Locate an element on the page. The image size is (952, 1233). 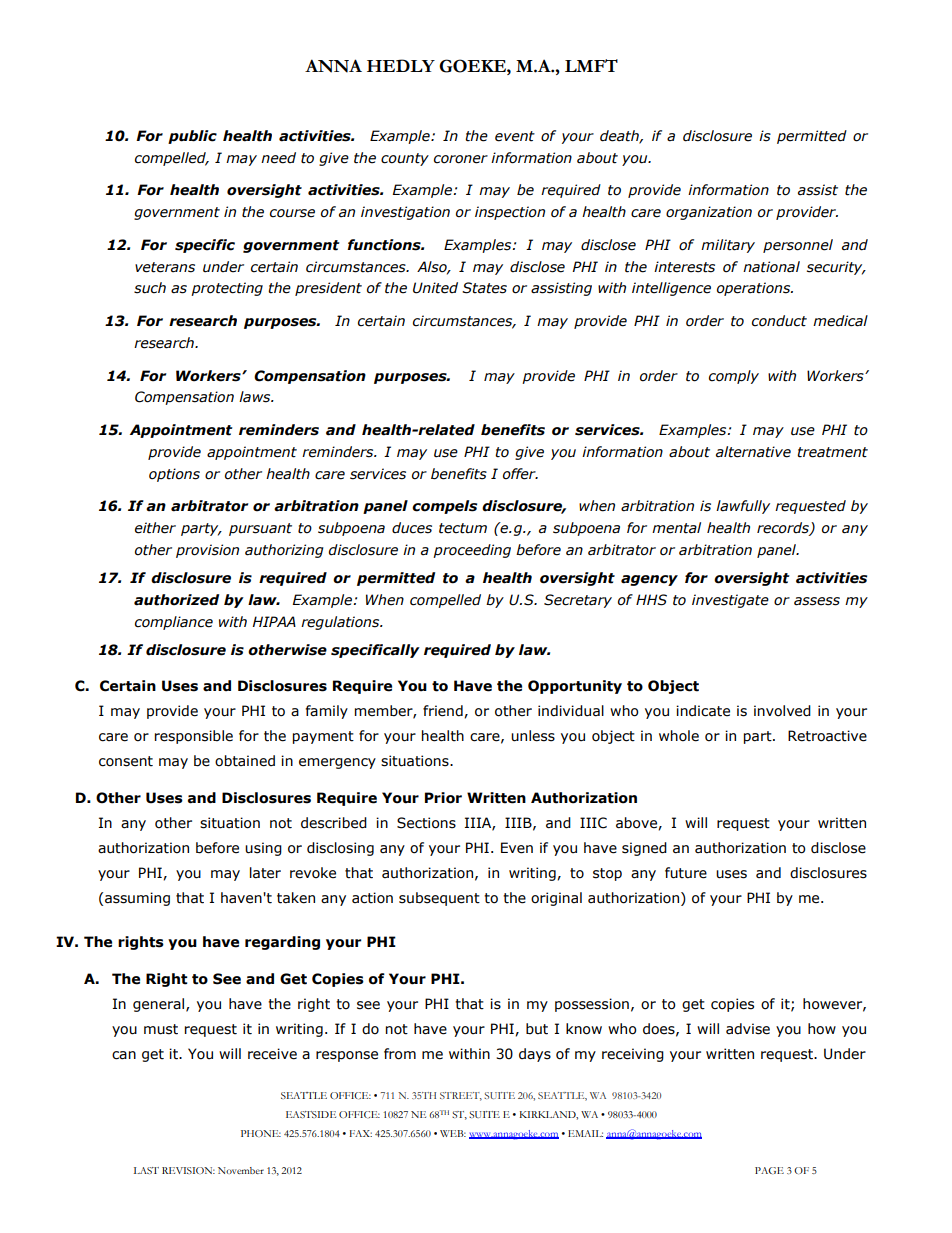
coroner is located at coordinates (461, 159).
